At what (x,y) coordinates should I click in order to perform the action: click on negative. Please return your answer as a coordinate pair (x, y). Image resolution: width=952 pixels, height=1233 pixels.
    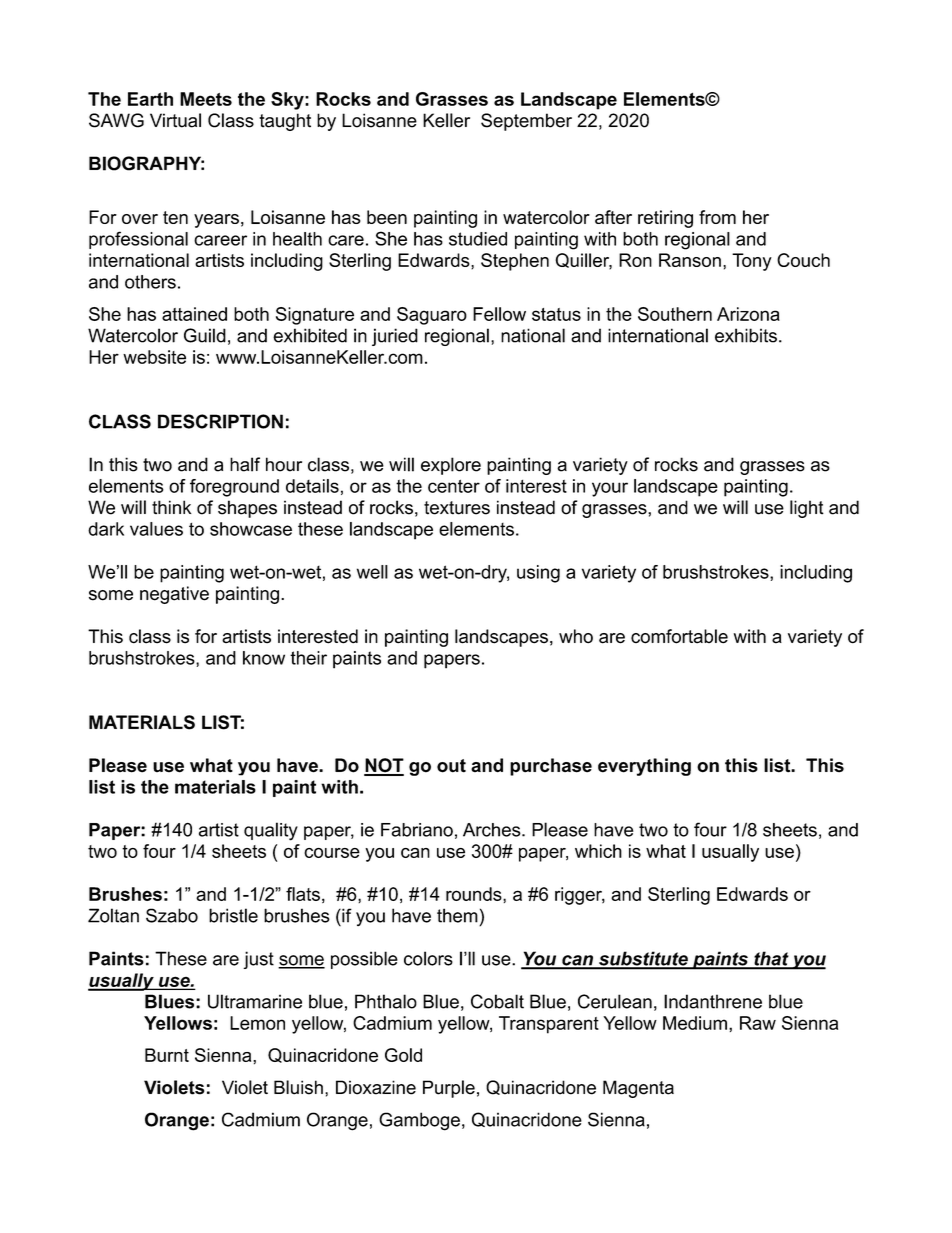
    Looking at the image, I should click on (174, 595).
